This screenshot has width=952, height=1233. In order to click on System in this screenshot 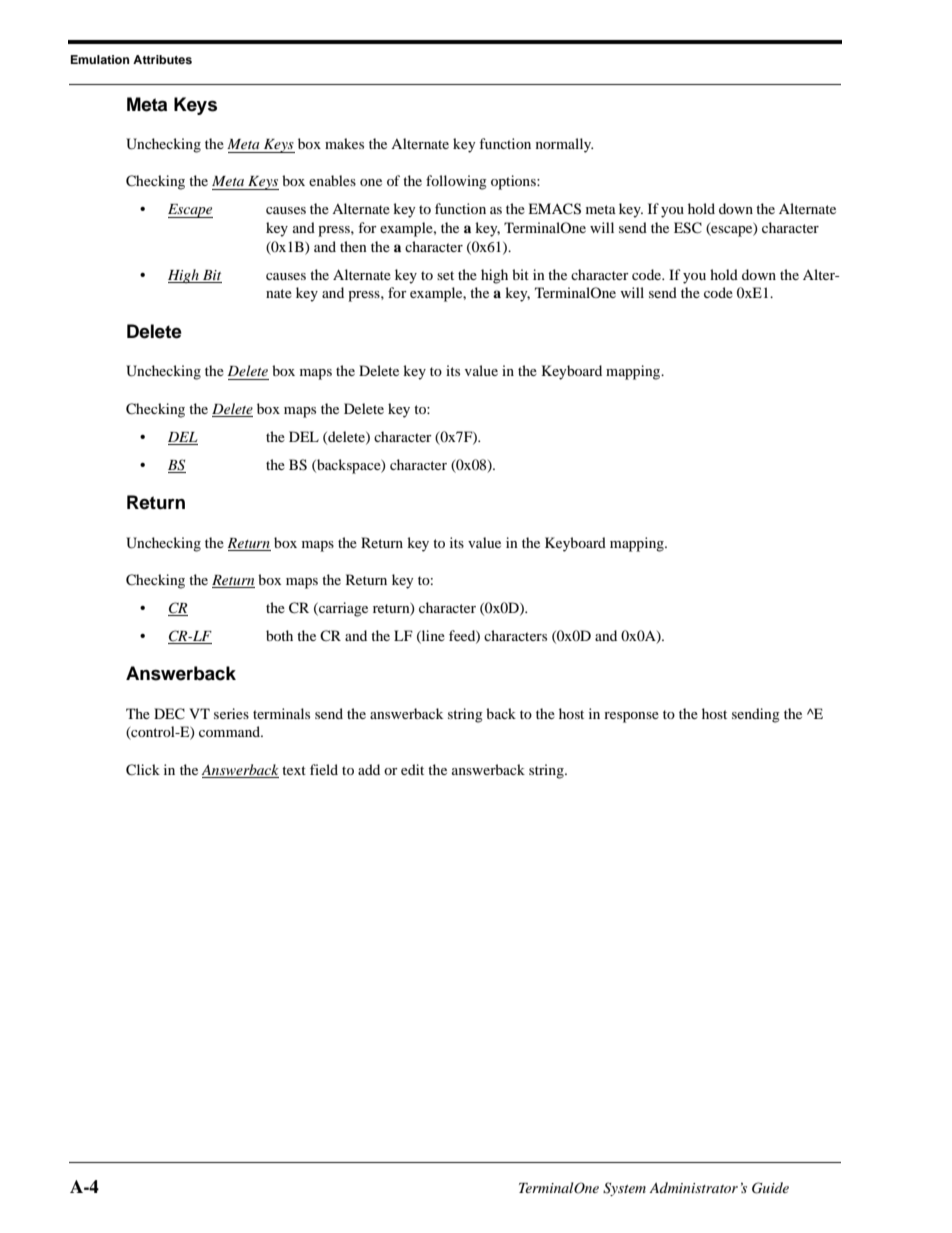, I will do `click(624, 1189)`.
